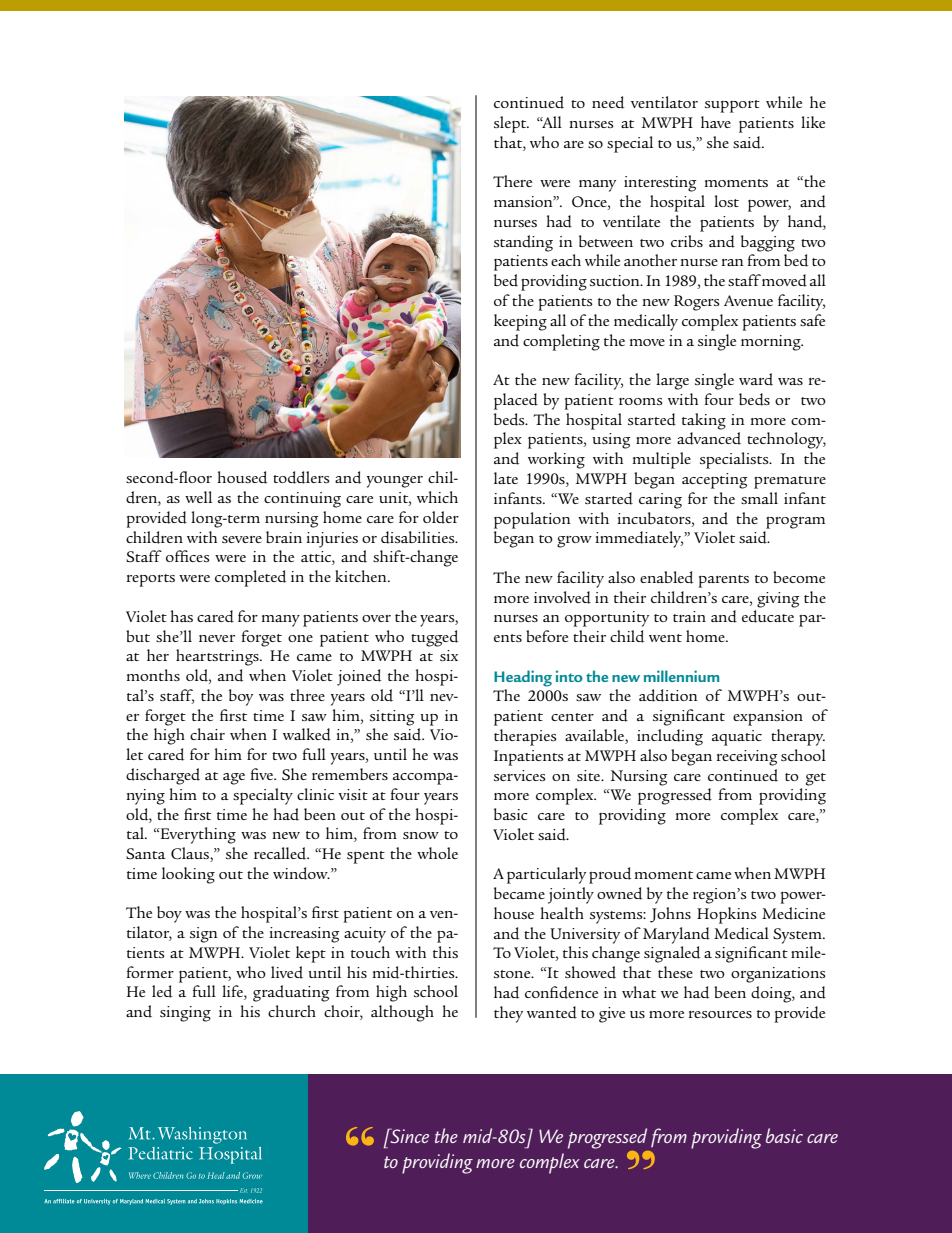 This image has height=1233, width=952. I want to click on singing, so click(185, 1014).
